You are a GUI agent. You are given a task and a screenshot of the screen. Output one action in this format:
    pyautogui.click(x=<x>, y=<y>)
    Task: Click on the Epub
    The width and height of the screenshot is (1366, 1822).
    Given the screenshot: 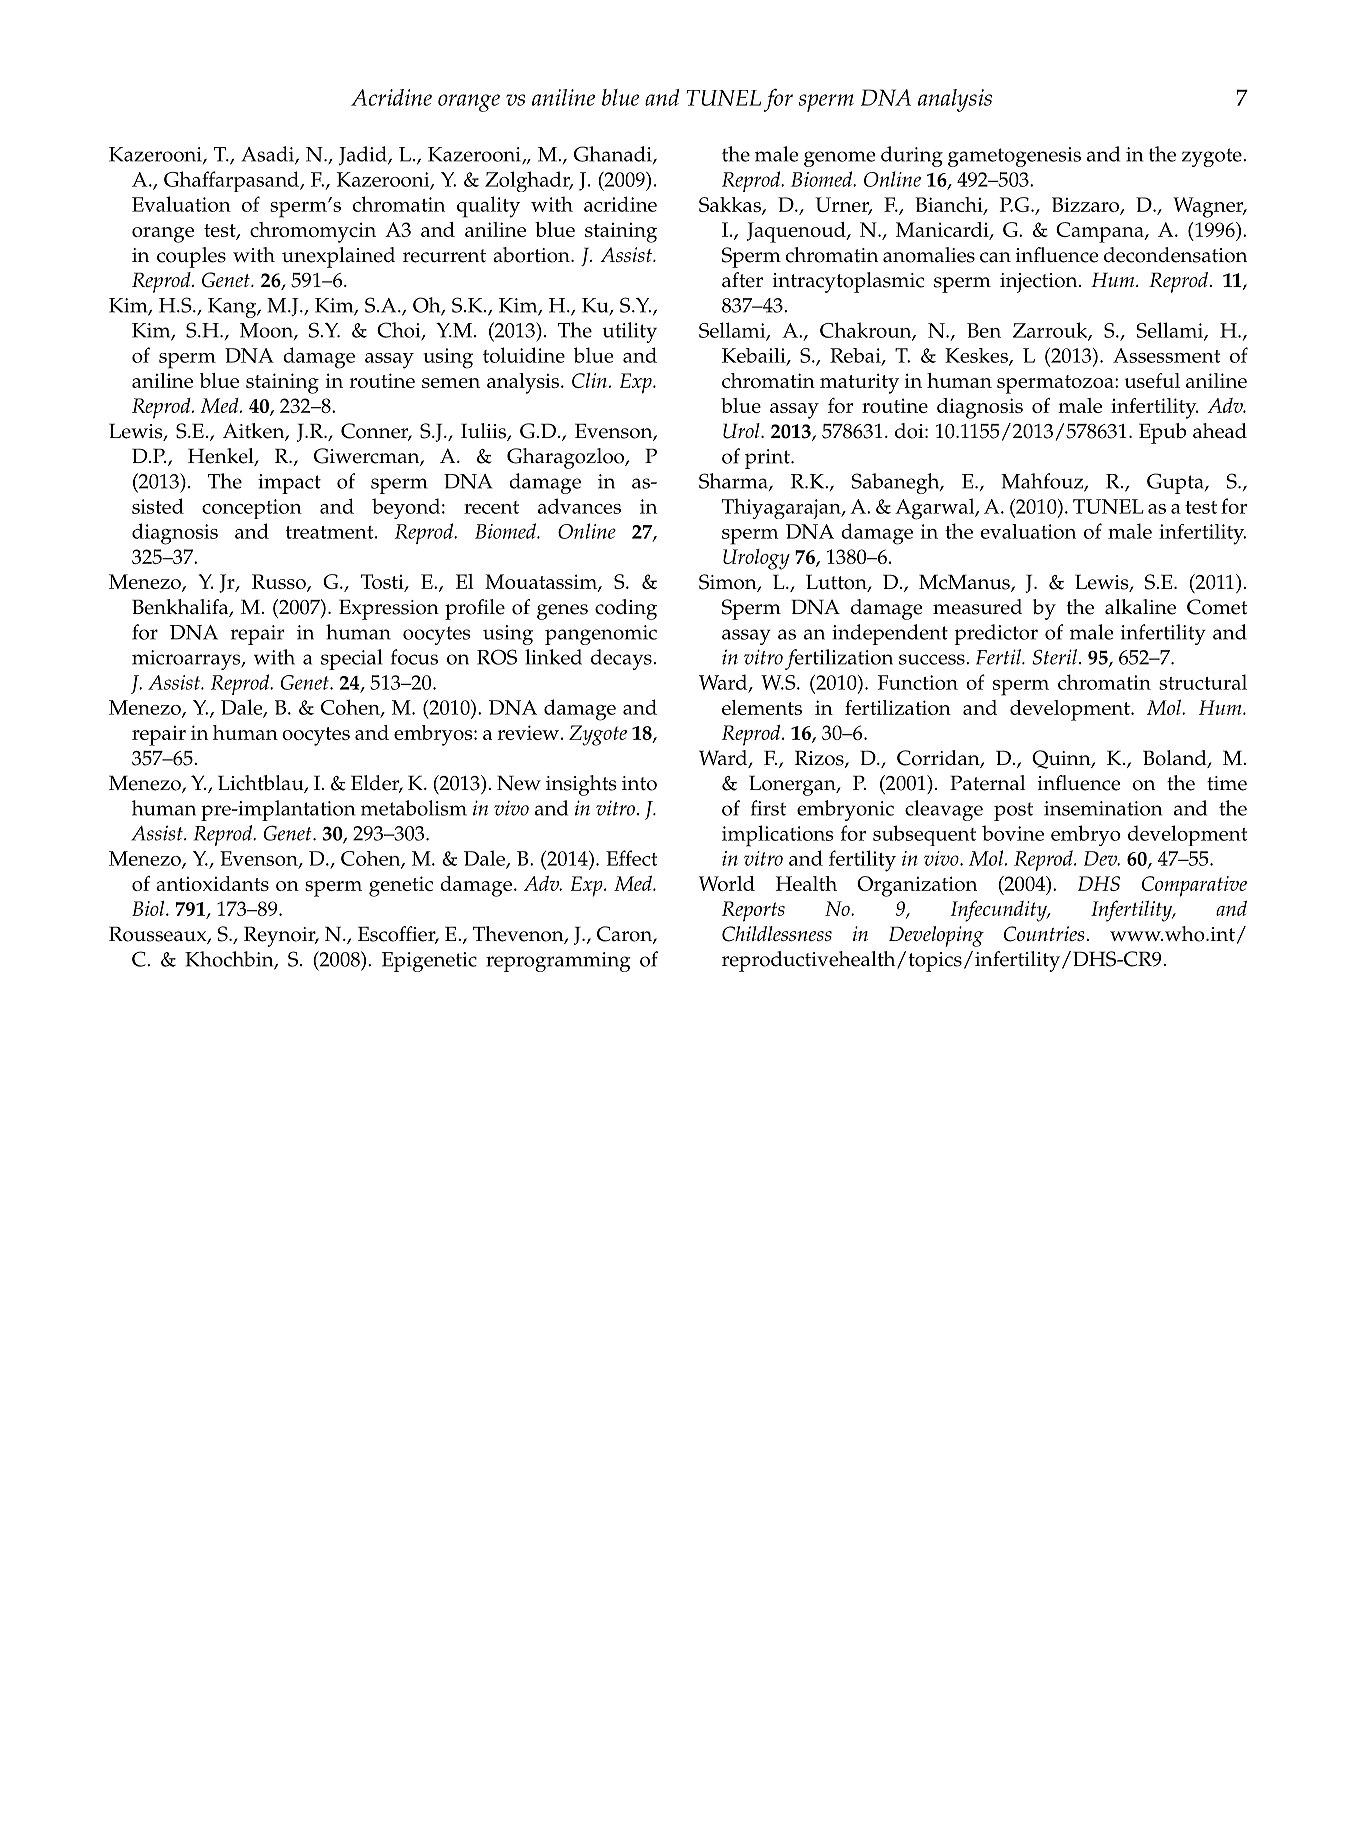 What is the action you would take?
    pyautogui.click(x=1162, y=433)
